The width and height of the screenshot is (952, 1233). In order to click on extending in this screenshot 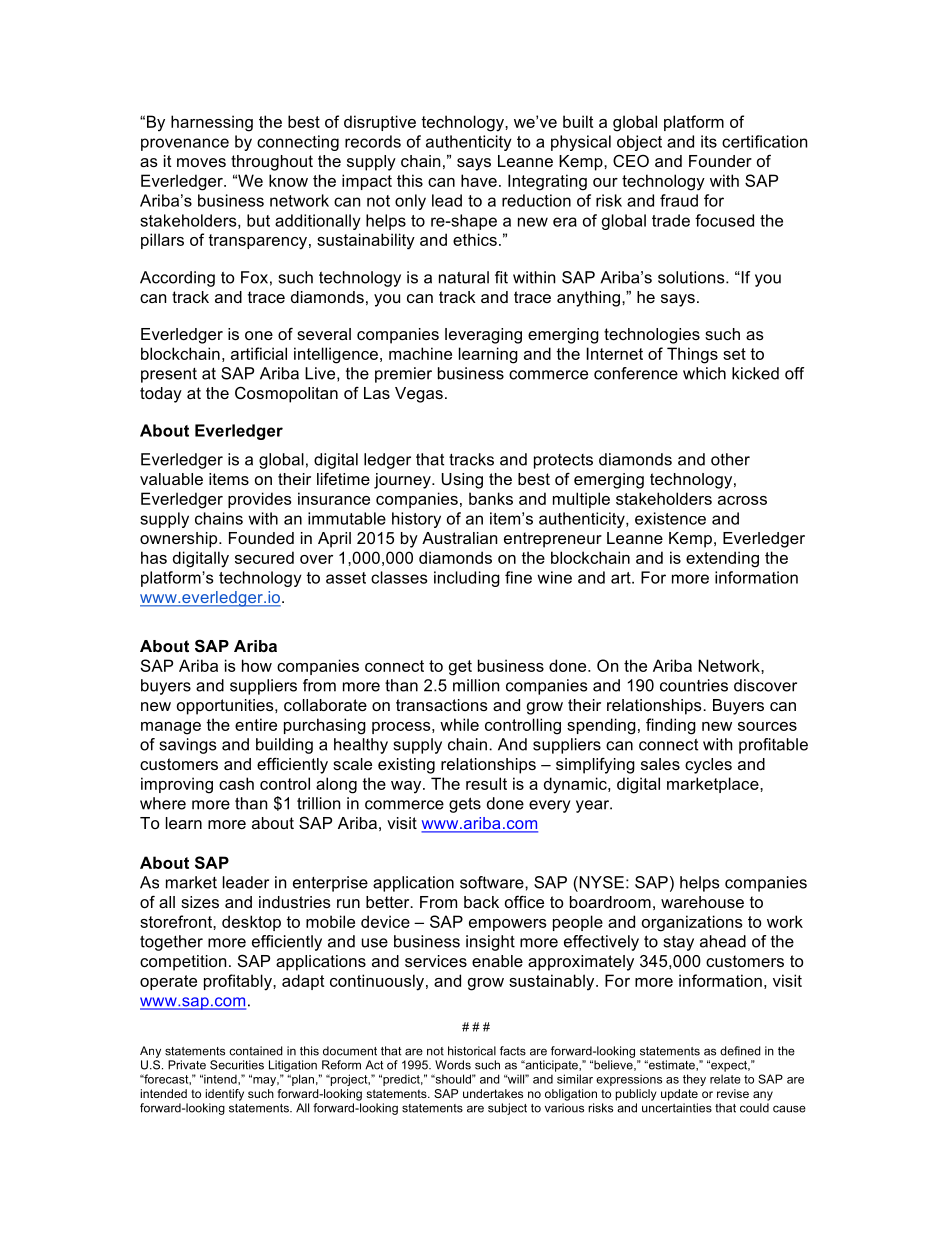, I will do `click(722, 559)`.
